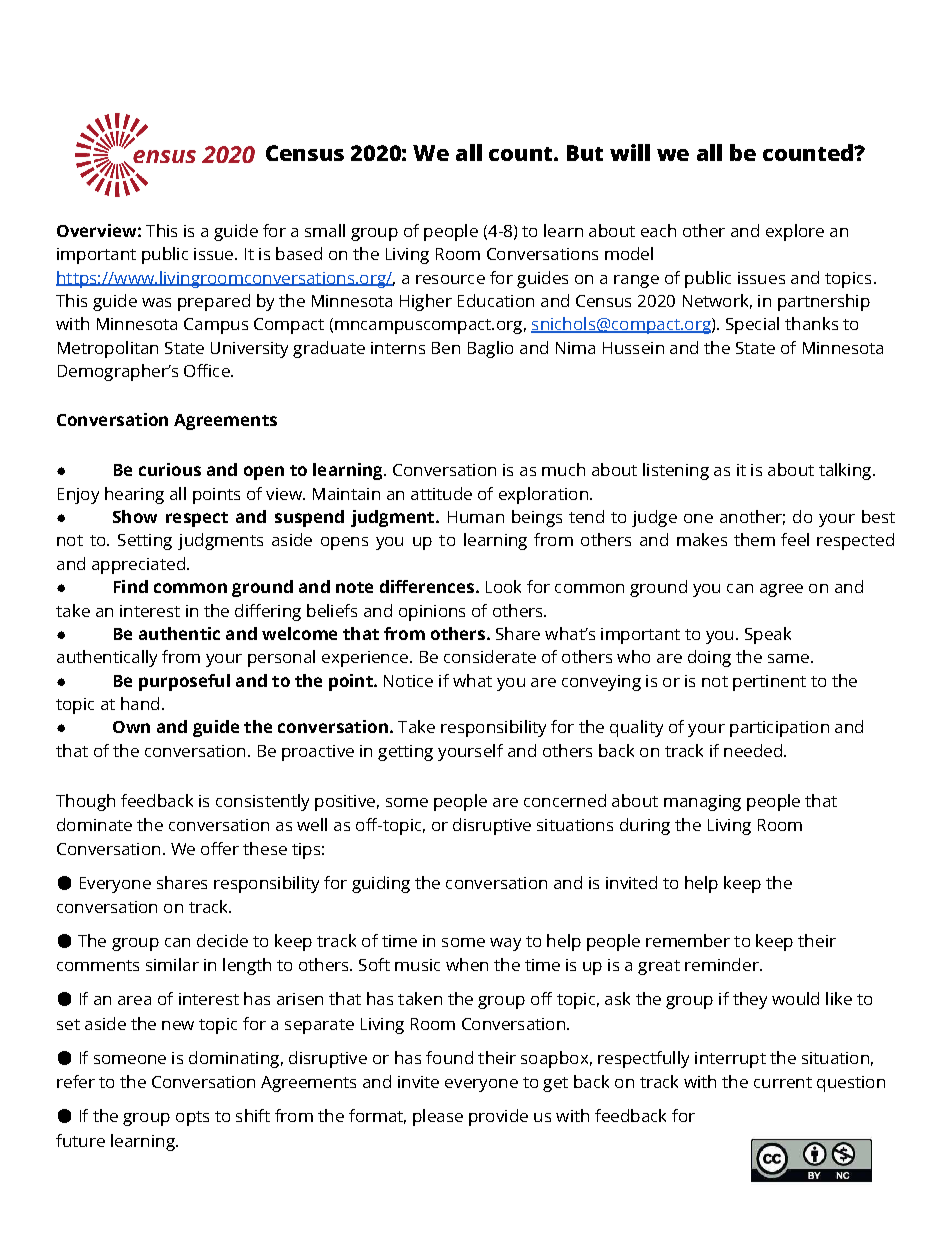 This screenshot has width=952, height=1233. I want to click on considerate, so click(490, 656).
